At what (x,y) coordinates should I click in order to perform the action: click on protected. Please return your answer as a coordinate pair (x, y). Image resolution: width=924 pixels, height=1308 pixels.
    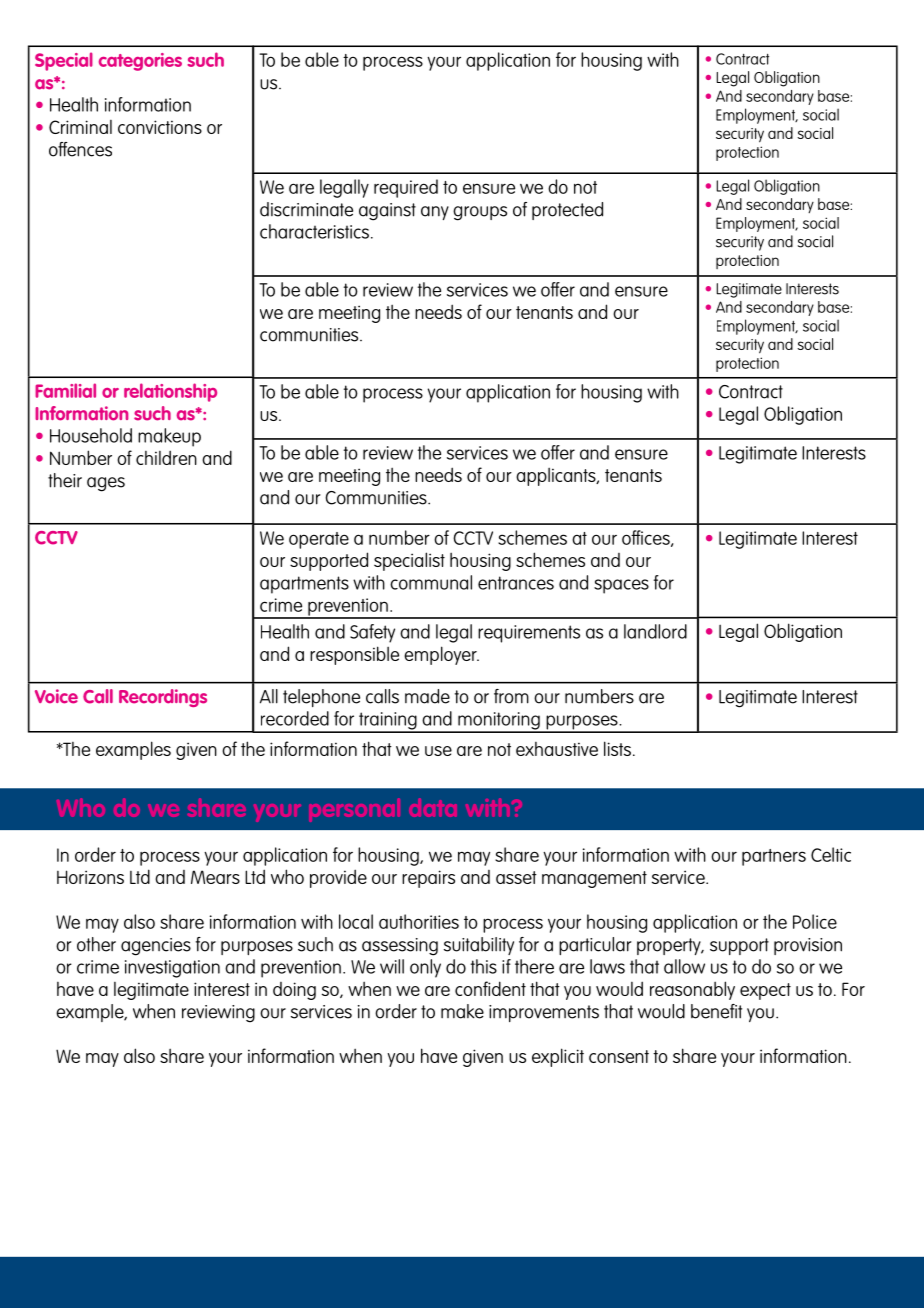
    Looking at the image, I should click on (567, 211).
